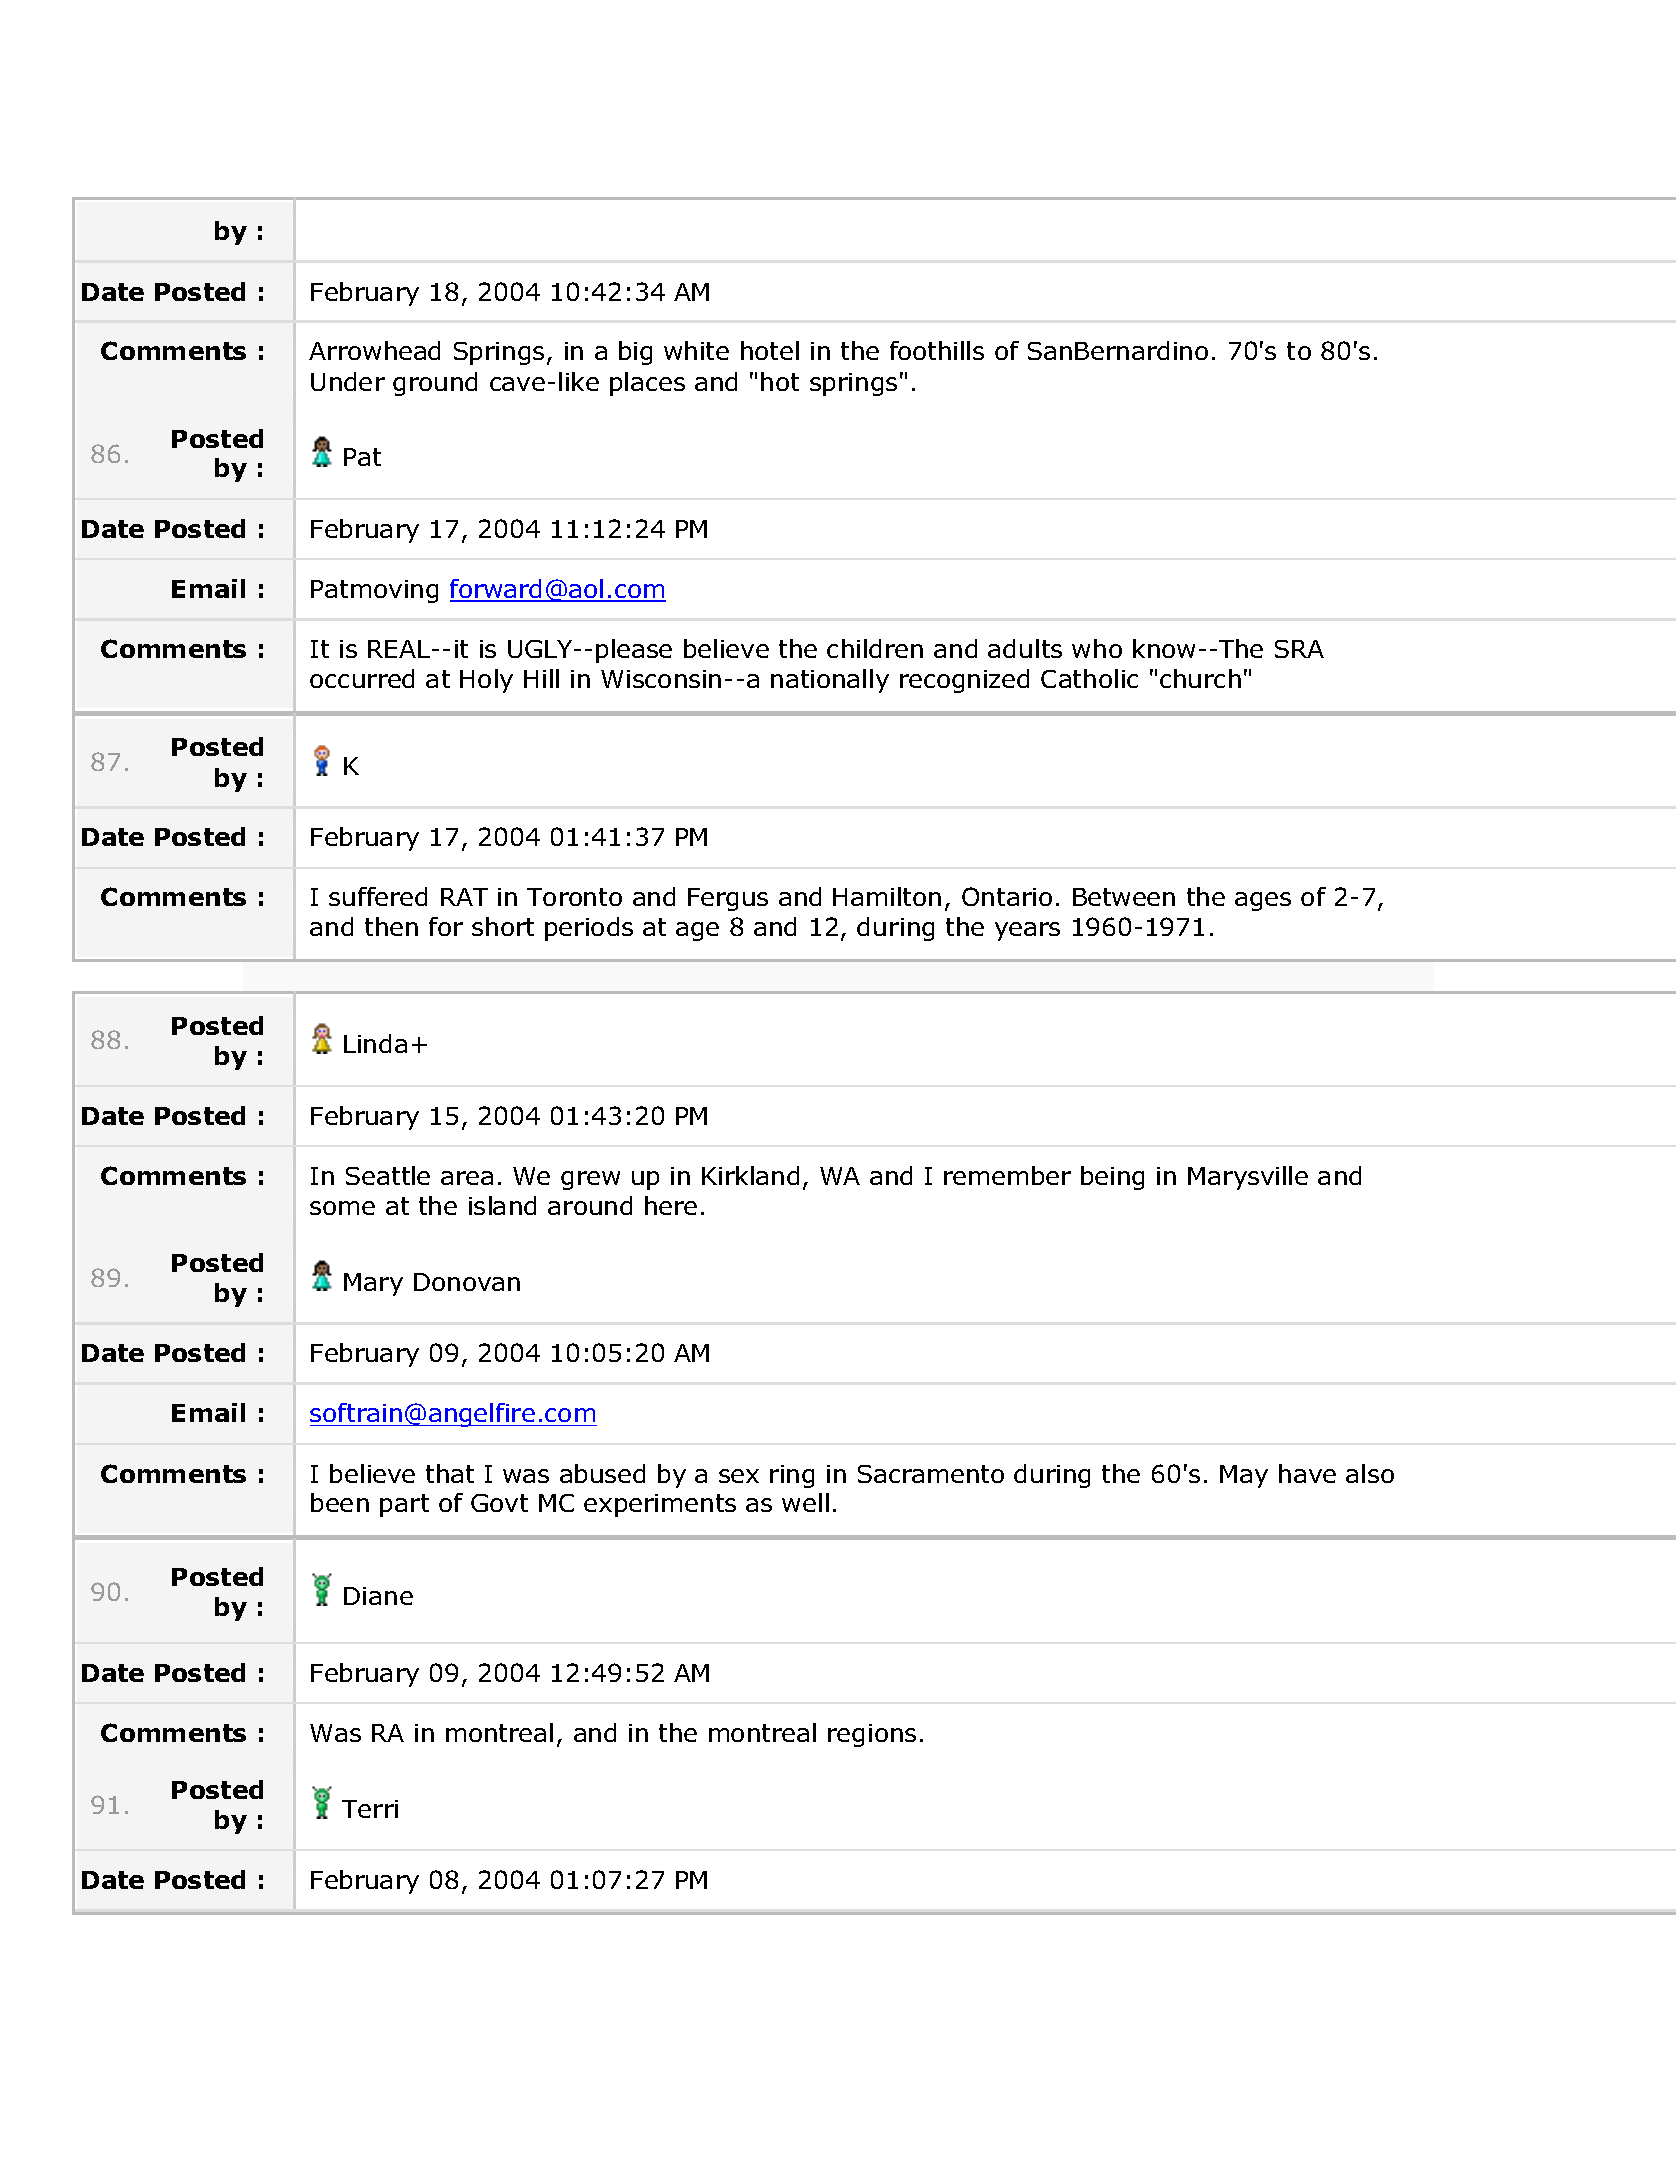 The width and height of the image is (1676, 2169). What do you see at coordinates (1112, 1178) in the image?
I see `being` at bounding box center [1112, 1178].
